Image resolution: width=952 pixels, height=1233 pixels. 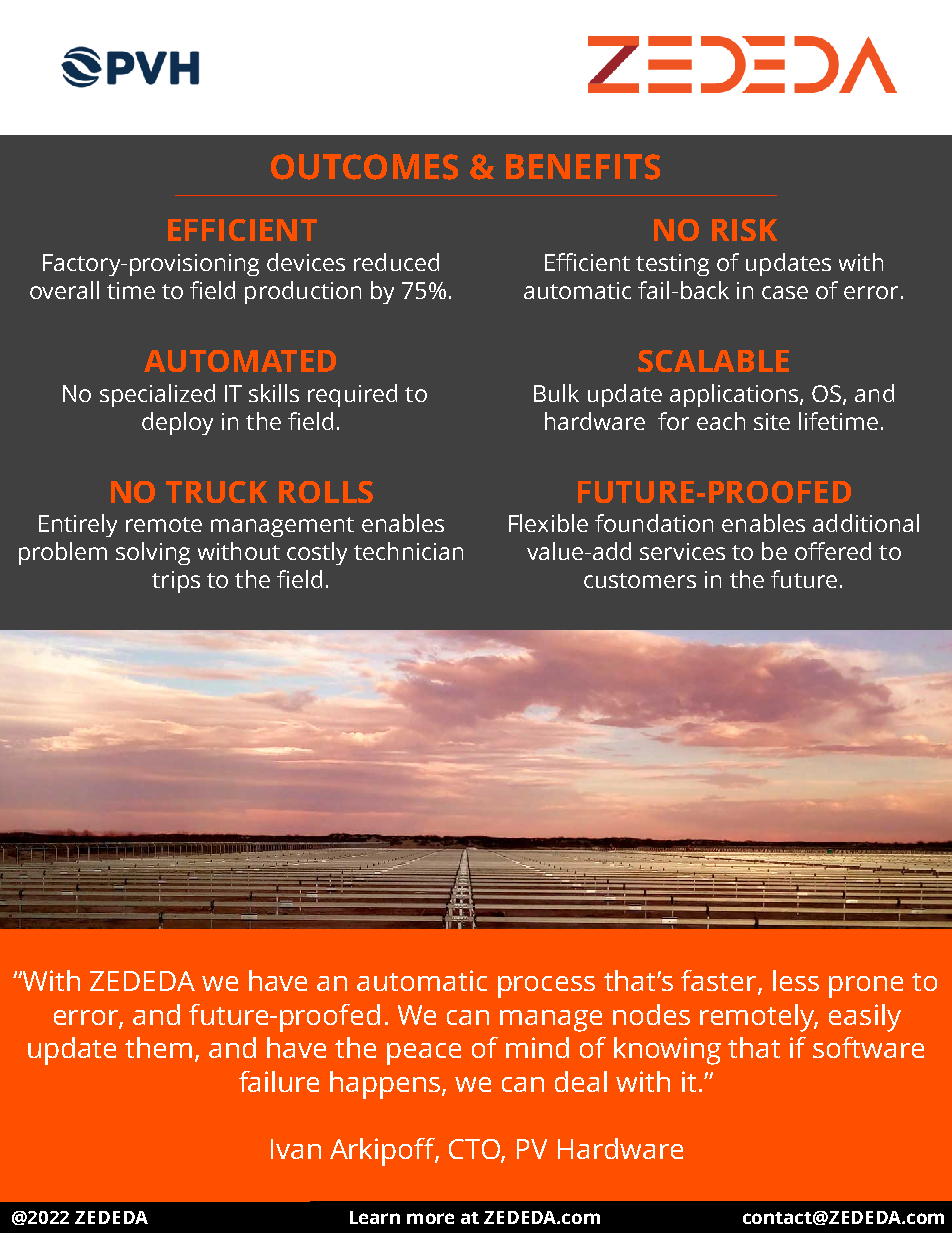 What do you see at coordinates (430, 1218) in the screenshot?
I see `more` at bounding box center [430, 1218].
